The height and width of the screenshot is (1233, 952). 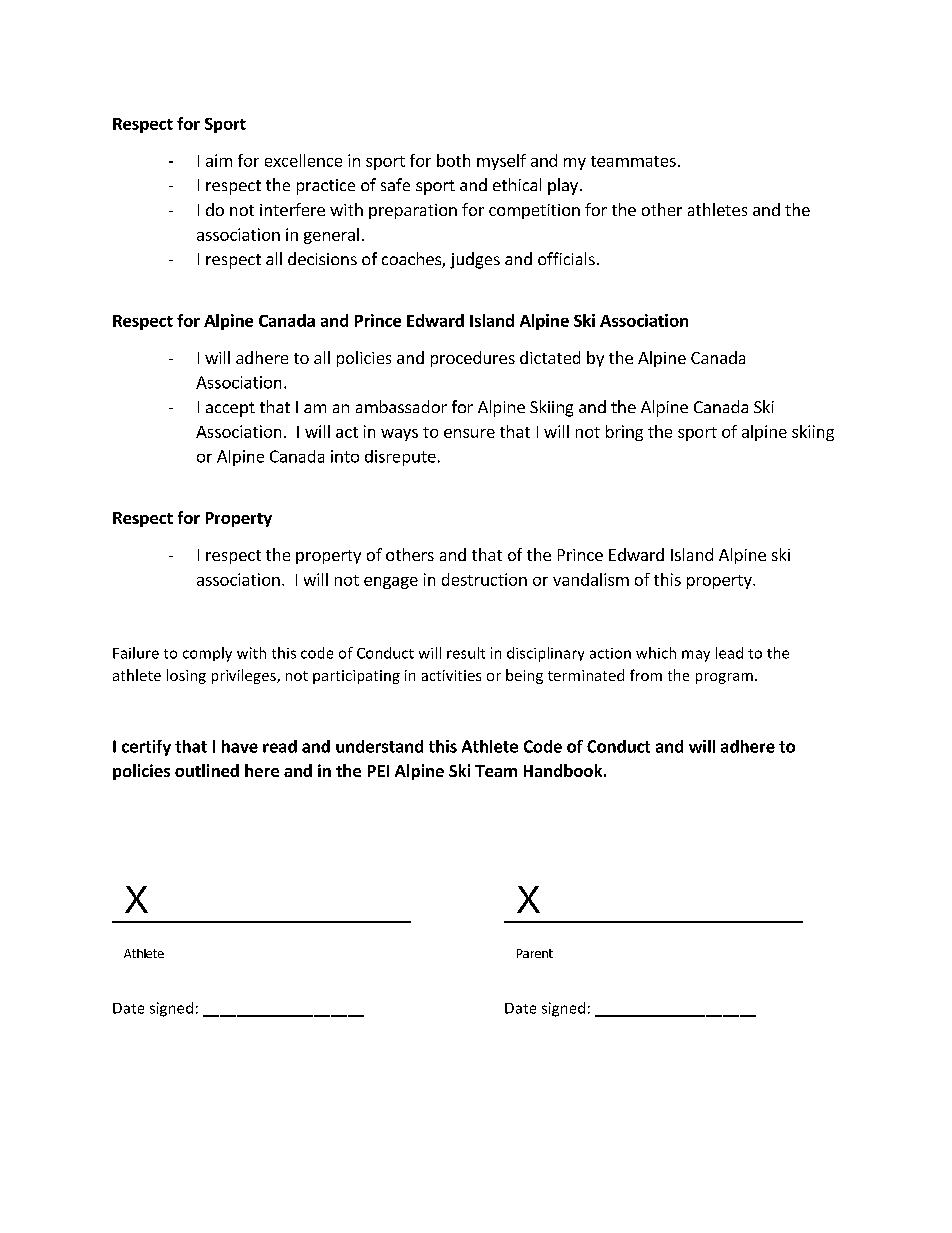 I want to click on outlined, so click(x=207, y=770).
